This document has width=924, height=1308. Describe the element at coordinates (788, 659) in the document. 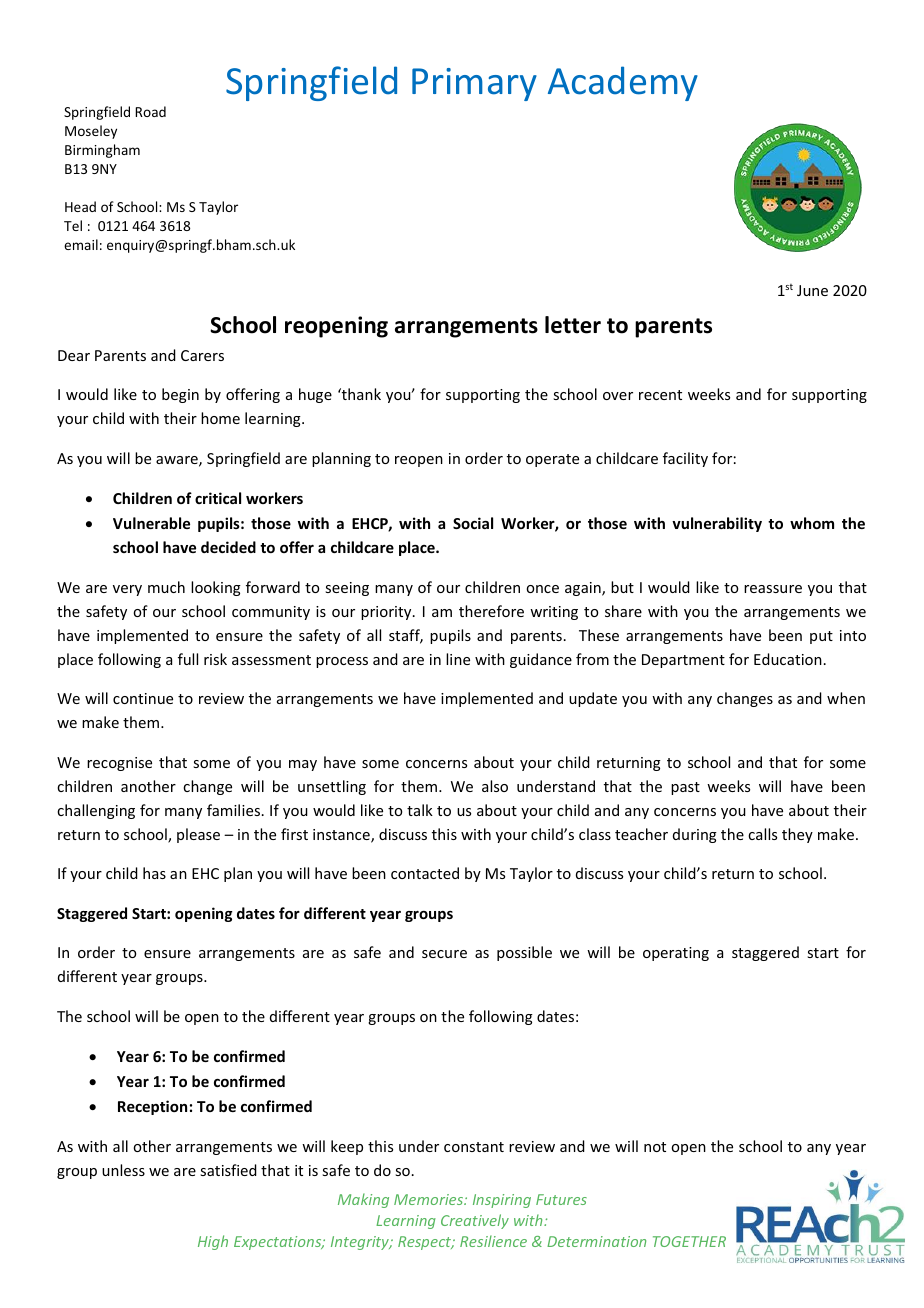

I see `Education` at that location.
